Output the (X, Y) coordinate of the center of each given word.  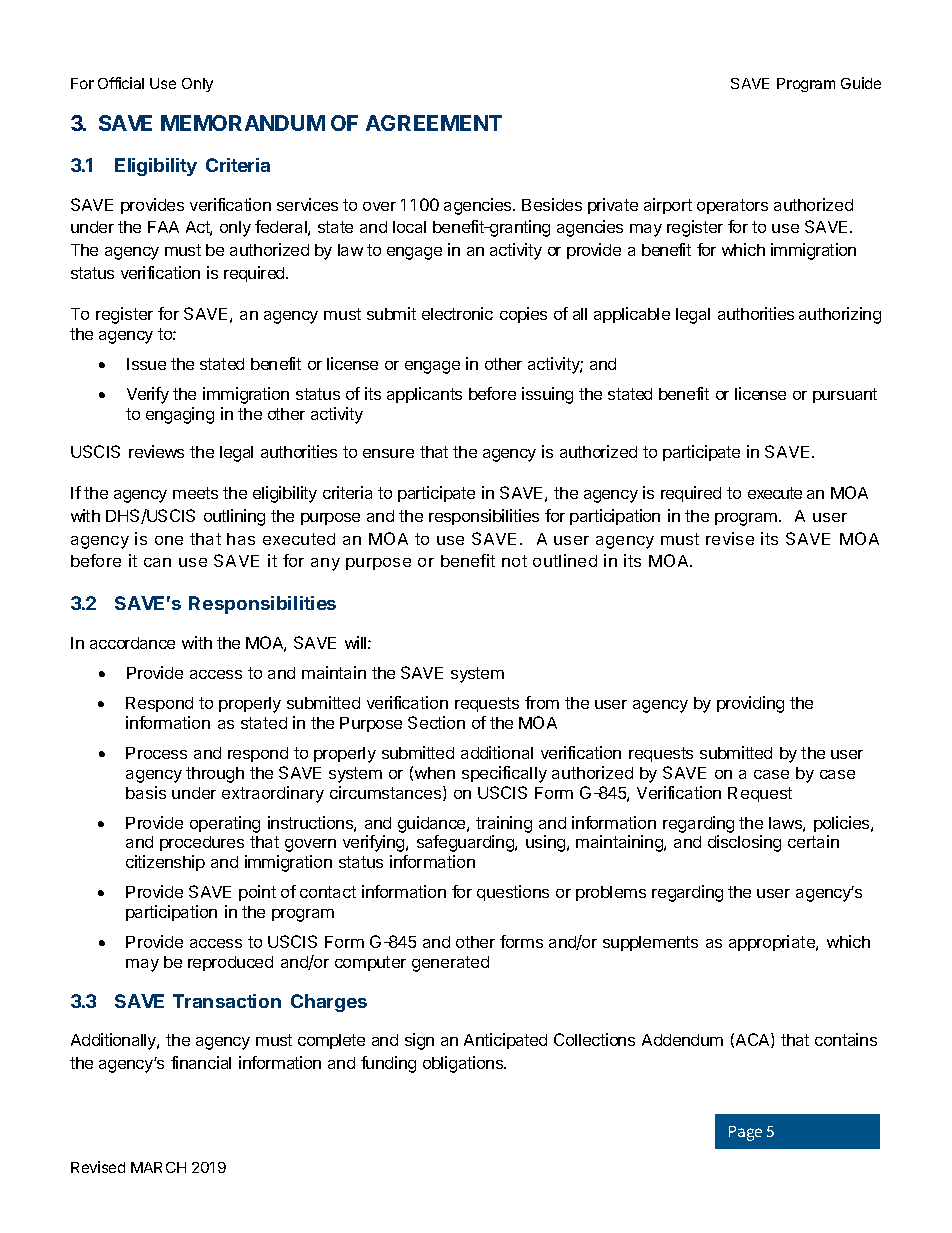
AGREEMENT (434, 123)
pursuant (845, 395)
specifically (504, 774)
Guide (861, 83)
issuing (547, 395)
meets (195, 493)
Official (121, 83)
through (215, 775)
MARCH (158, 1167)
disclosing (744, 843)
